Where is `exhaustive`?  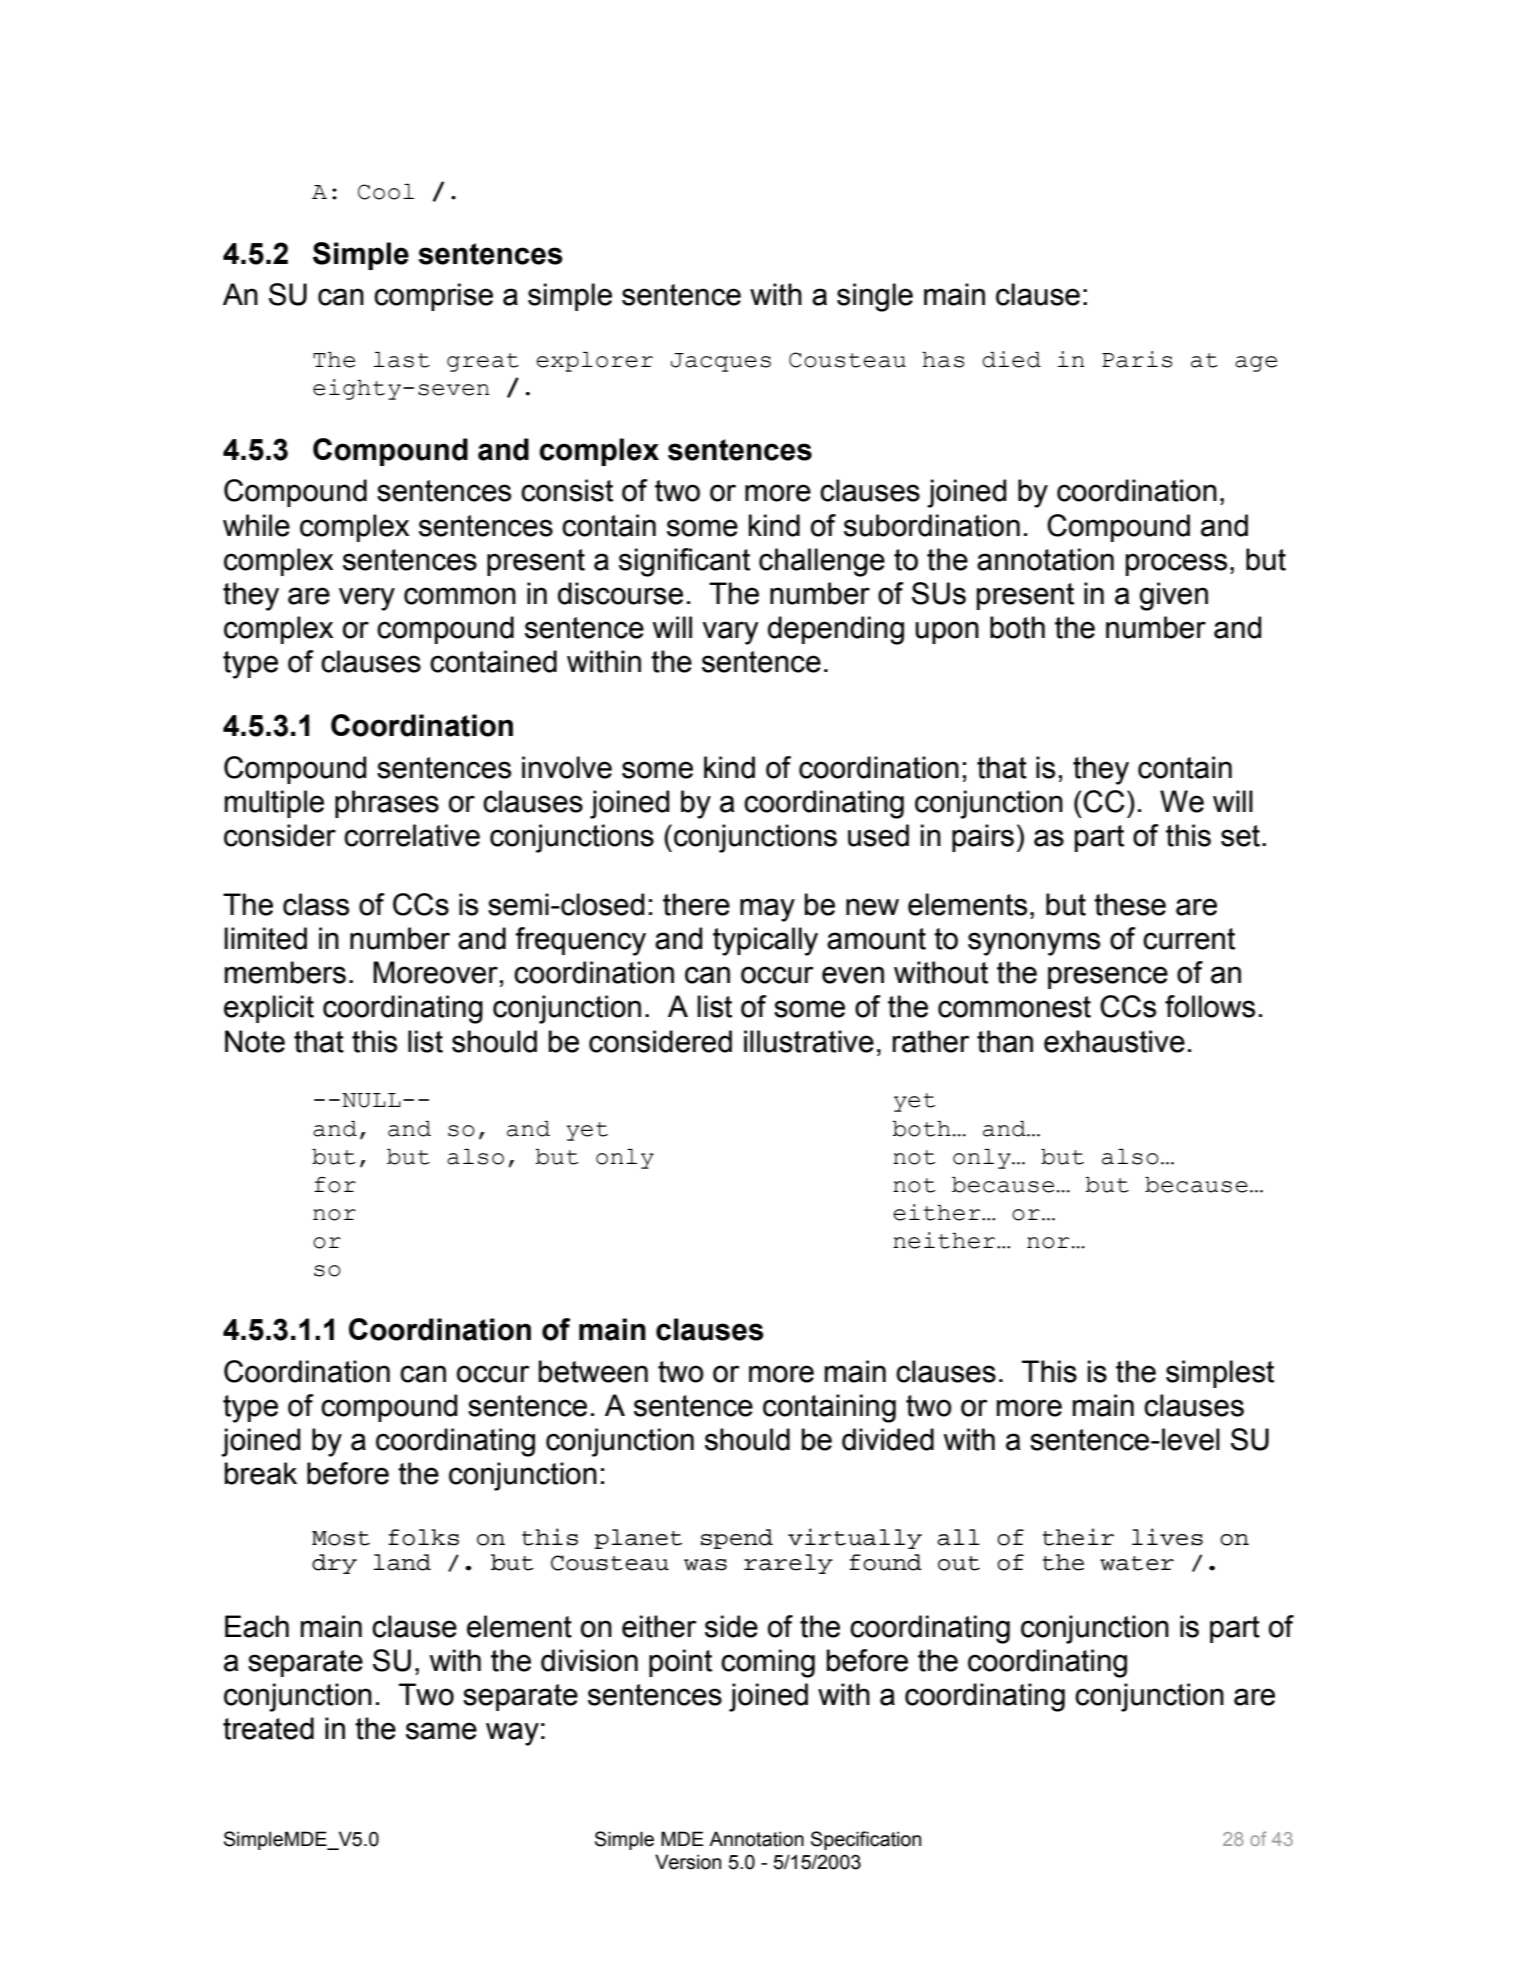
exhaustive is located at coordinates (1114, 1041).
